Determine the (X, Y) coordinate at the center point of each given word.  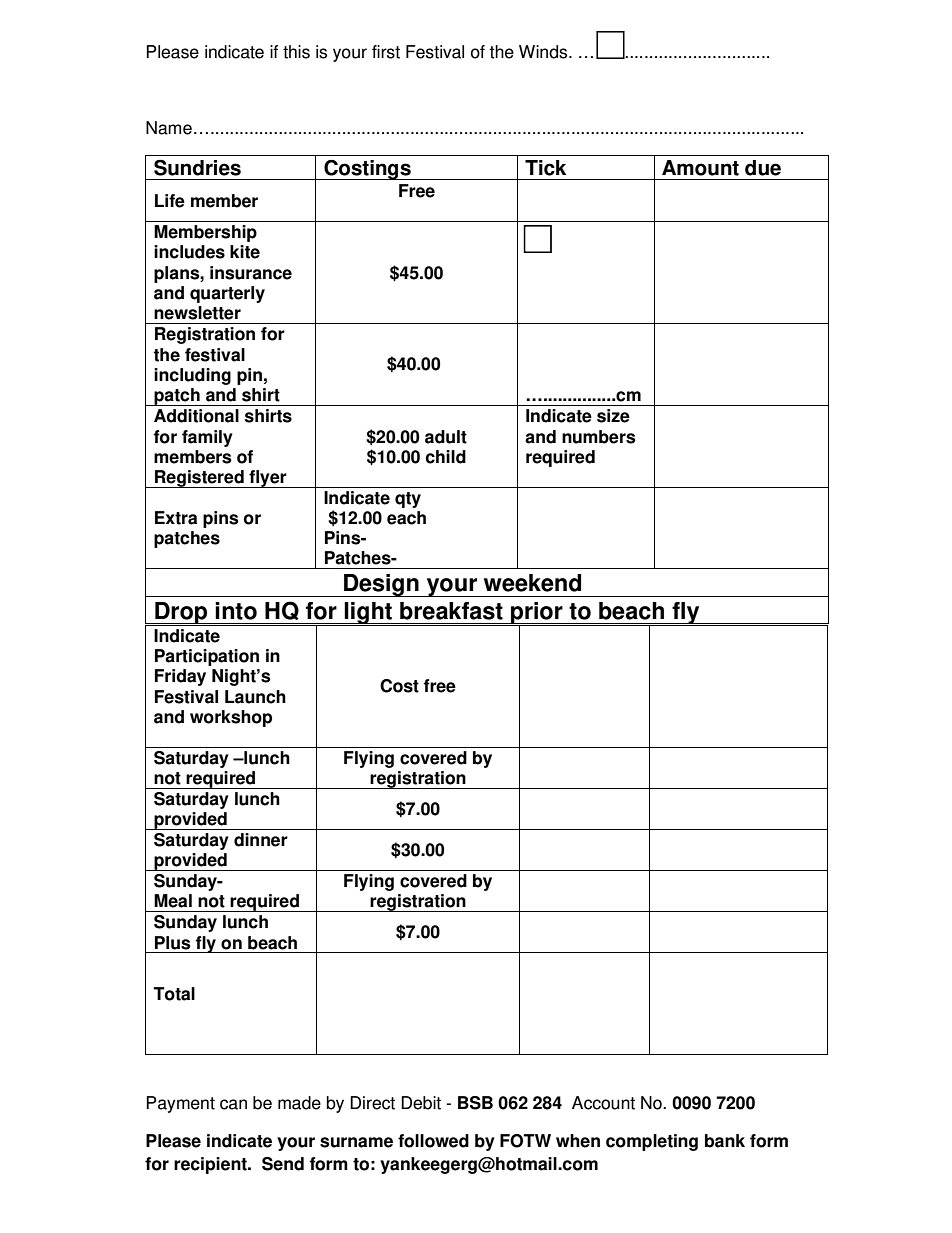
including (192, 376)
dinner (261, 840)
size (613, 416)
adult (446, 437)
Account (603, 1103)
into (236, 611)
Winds (544, 52)
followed (433, 1141)
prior (537, 614)
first (386, 52)
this (296, 52)
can (233, 1104)
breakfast (451, 611)
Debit (421, 1103)
